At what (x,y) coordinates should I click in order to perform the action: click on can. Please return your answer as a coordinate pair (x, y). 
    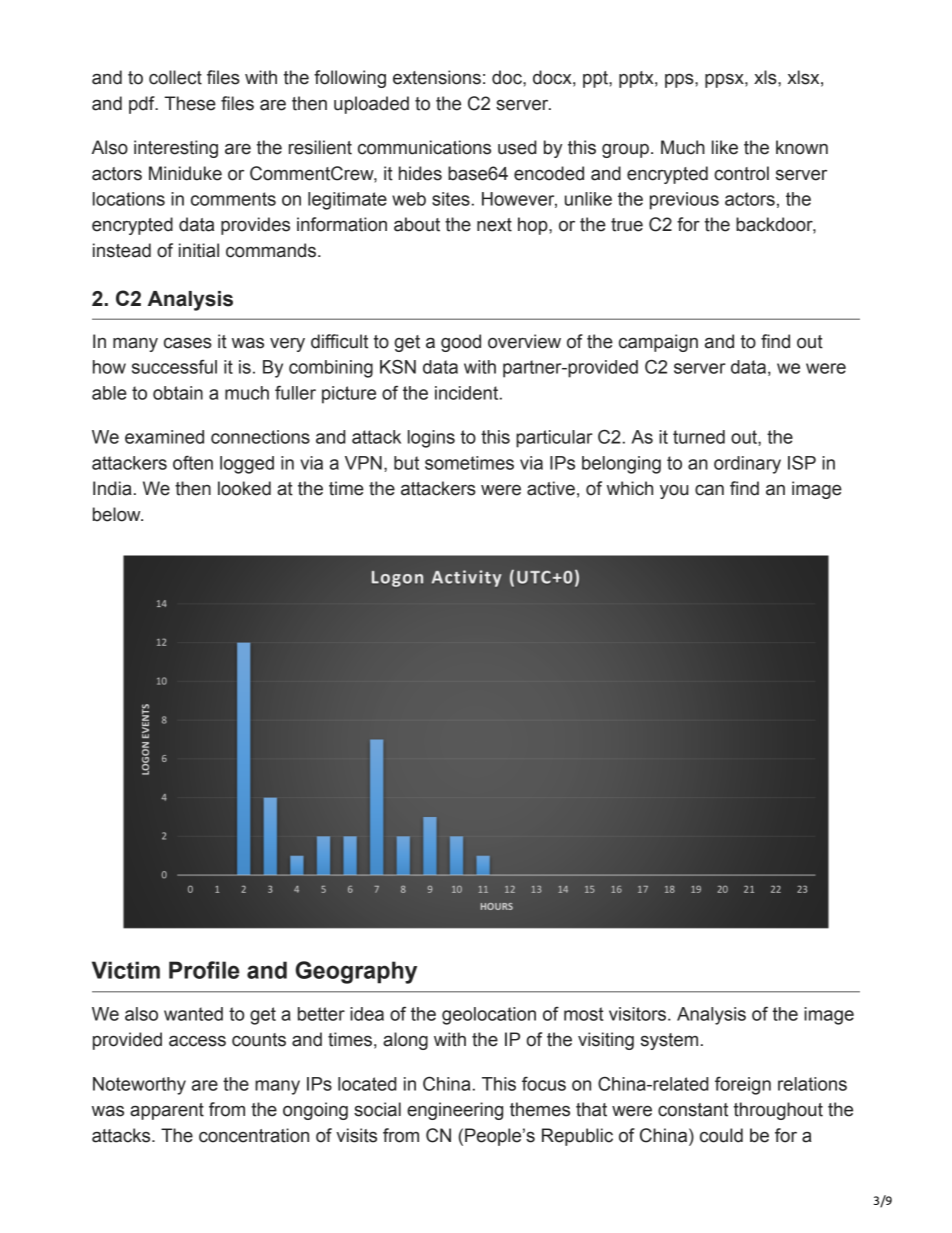
    Looking at the image, I should click on (709, 490).
